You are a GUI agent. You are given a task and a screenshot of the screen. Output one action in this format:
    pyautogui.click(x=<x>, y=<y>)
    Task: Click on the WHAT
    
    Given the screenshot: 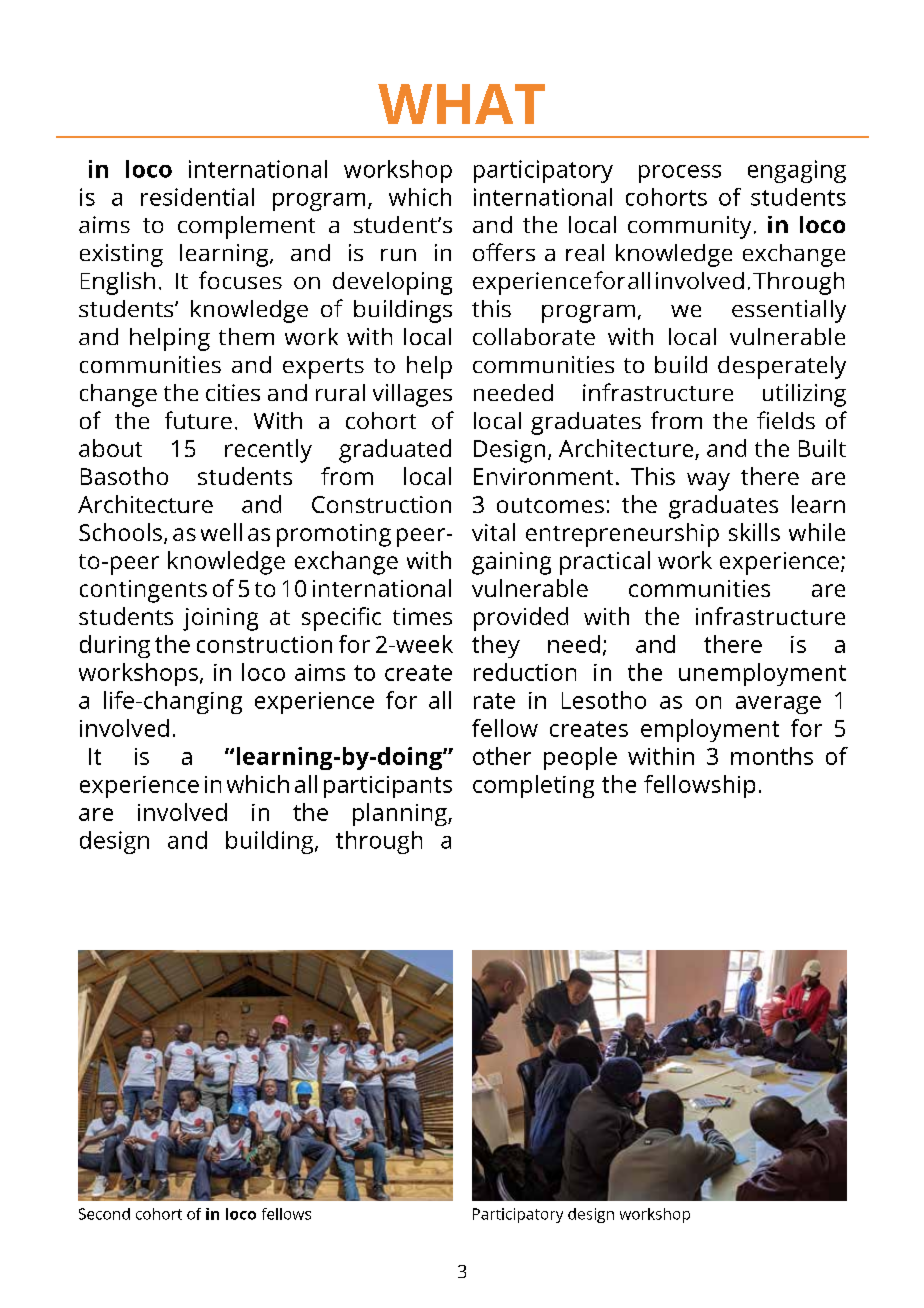 What is the action you would take?
    pyautogui.click(x=461, y=104)
